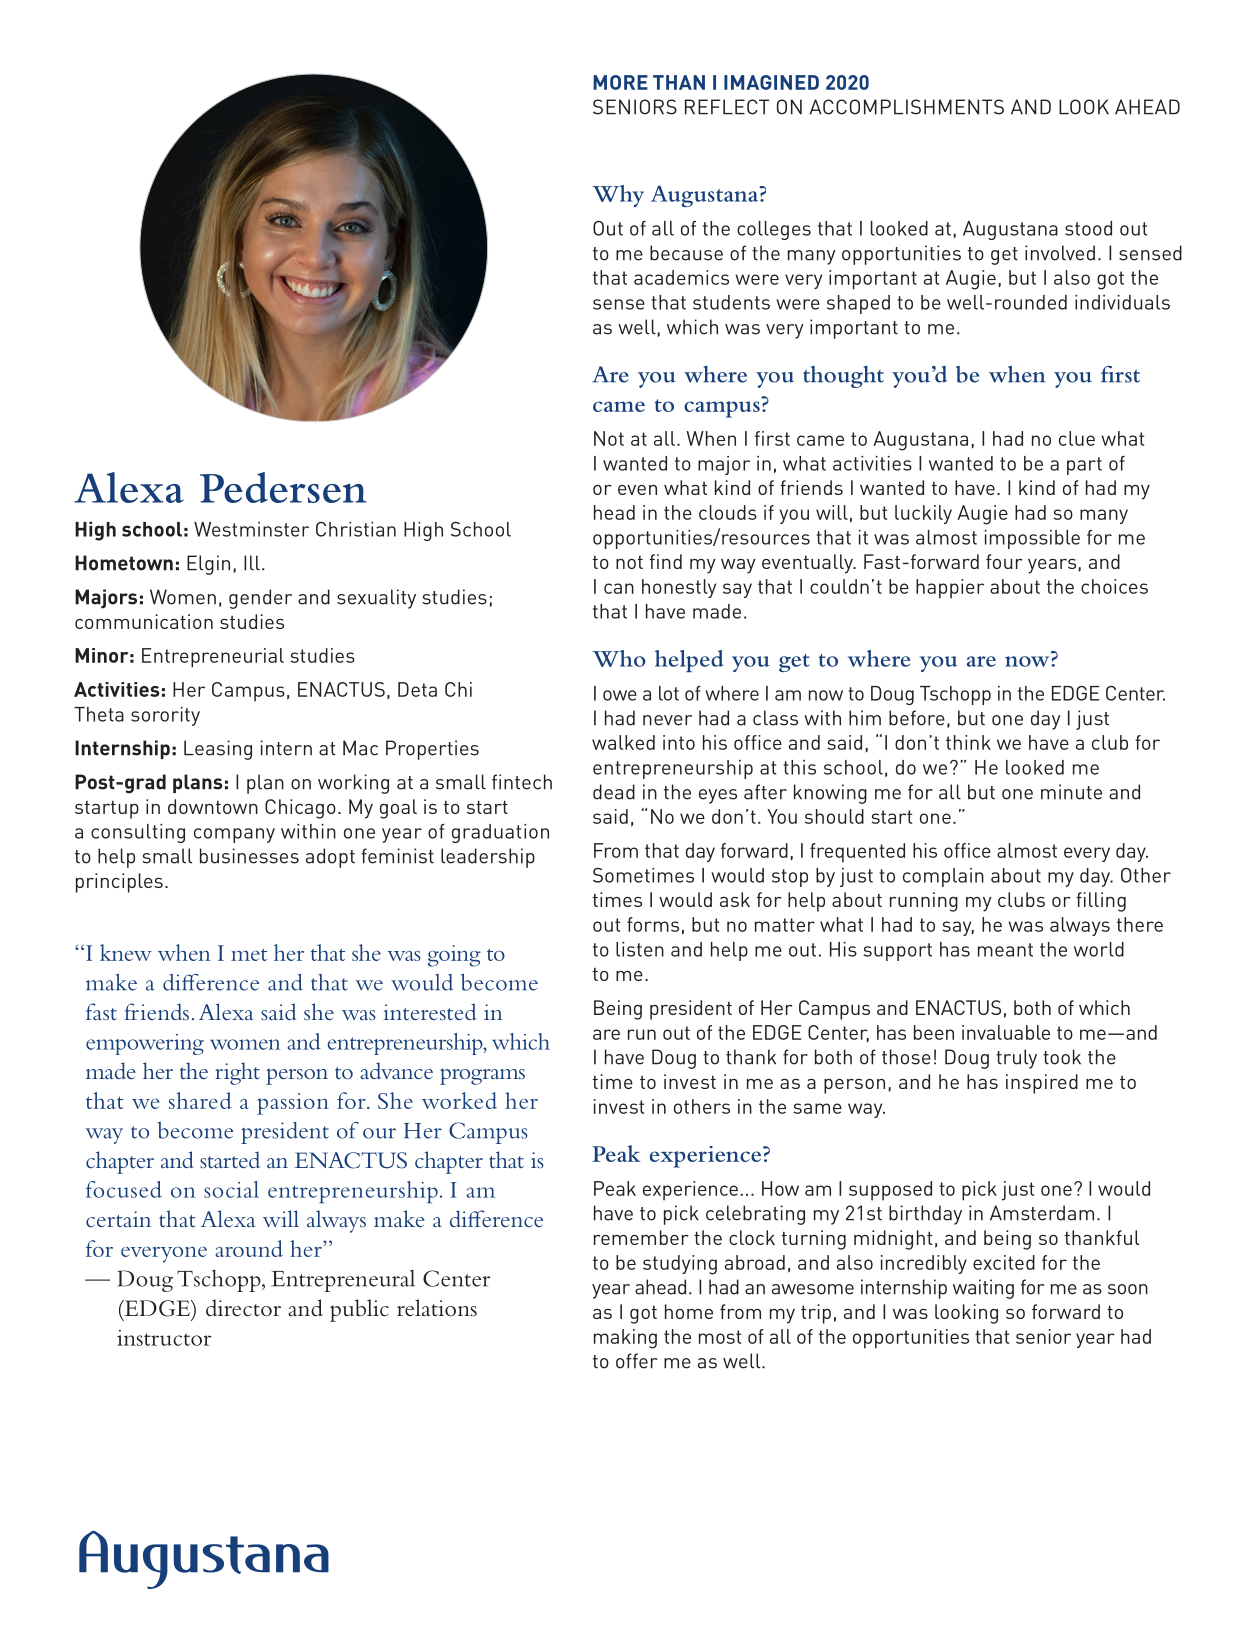 This page has width=1258, height=1628. What do you see at coordinates (968, 742) in the page?
I see `think` at bounding box center [968, 742].
